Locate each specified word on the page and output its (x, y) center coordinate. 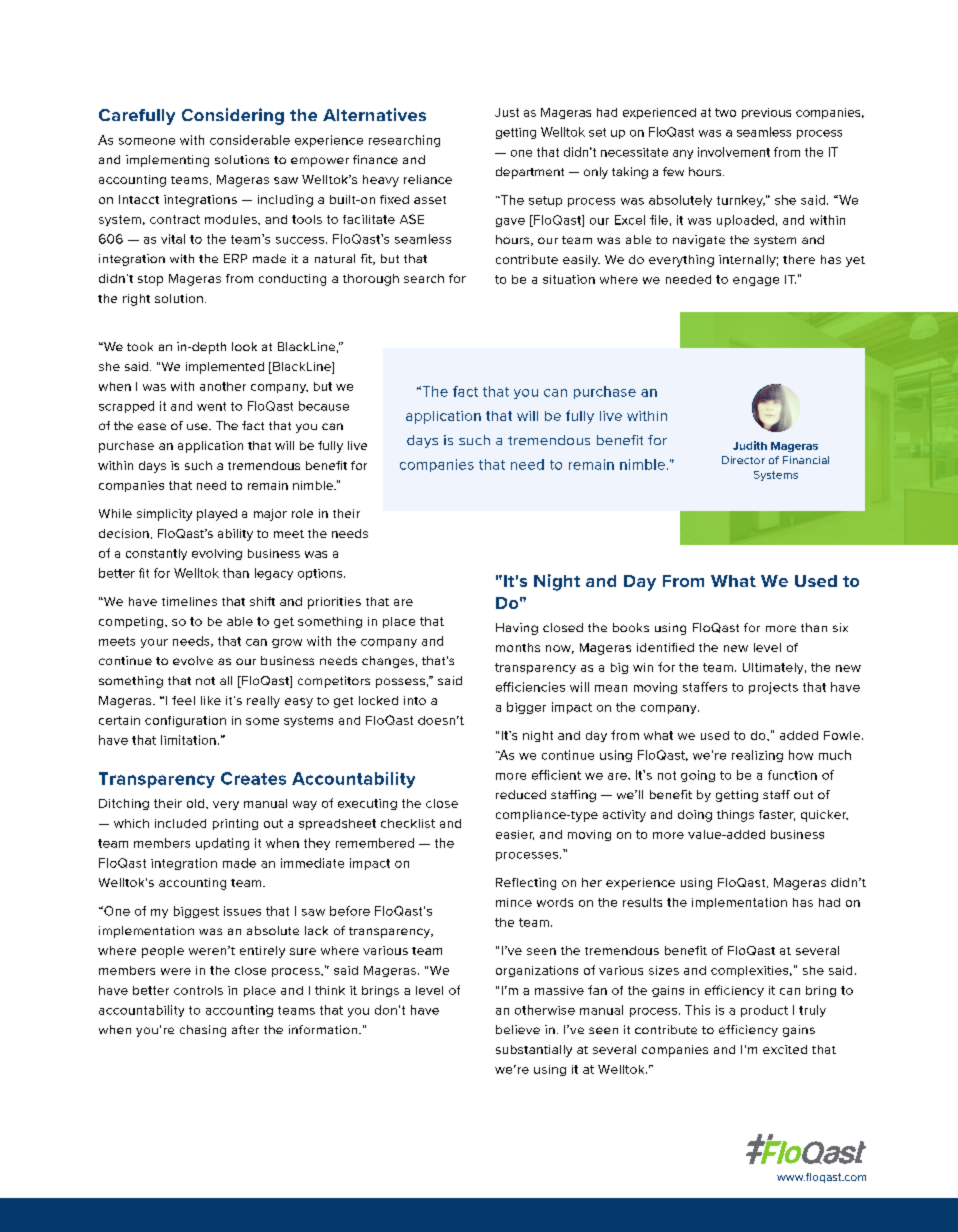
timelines (189, 601)
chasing (203, 1031)
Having (517, 629)
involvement (734, 152)
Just (507, 112)
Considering (233, 116)
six (840, 627)
